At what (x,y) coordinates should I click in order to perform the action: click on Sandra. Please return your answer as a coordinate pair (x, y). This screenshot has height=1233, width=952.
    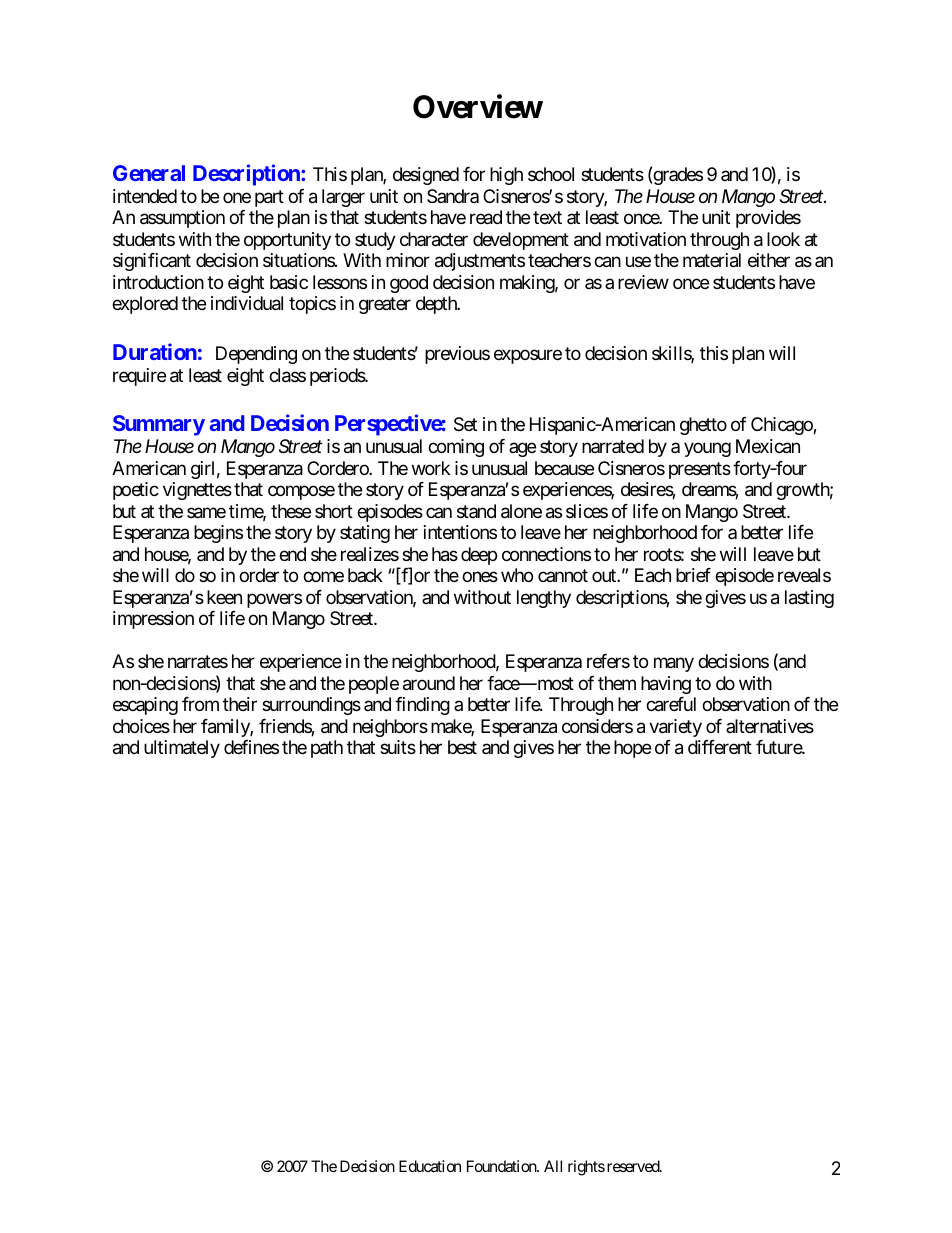
    Looking at the image, I should click on (453, 196).
